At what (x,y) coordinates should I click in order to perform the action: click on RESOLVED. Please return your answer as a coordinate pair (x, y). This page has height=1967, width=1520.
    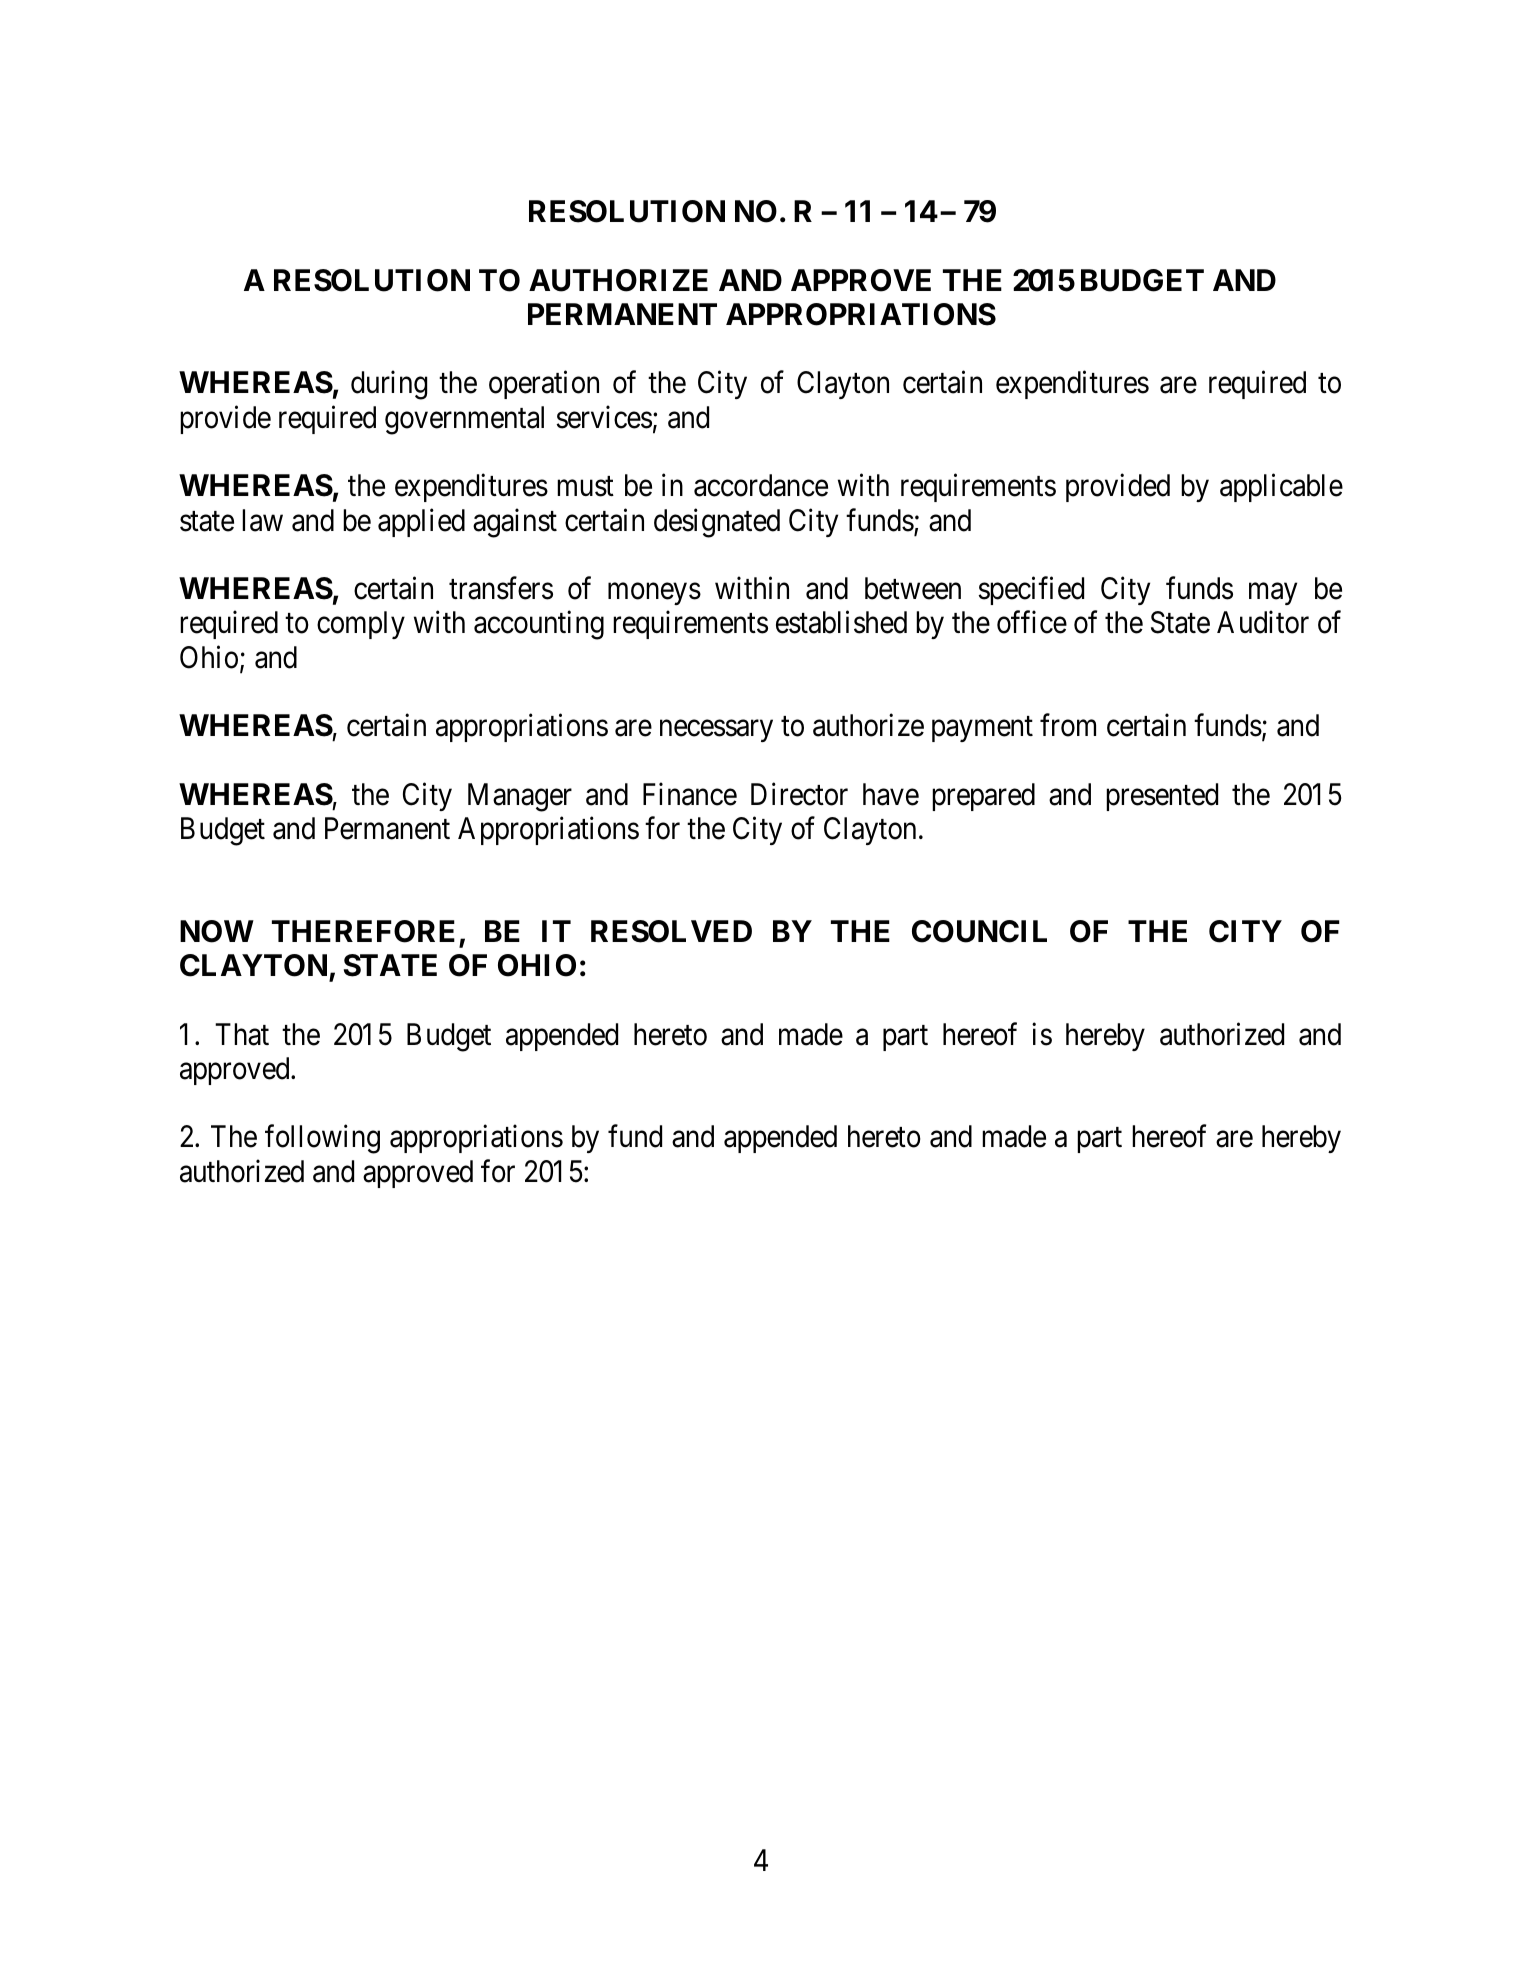
    Looking at the image, I should click on (671, 931).
